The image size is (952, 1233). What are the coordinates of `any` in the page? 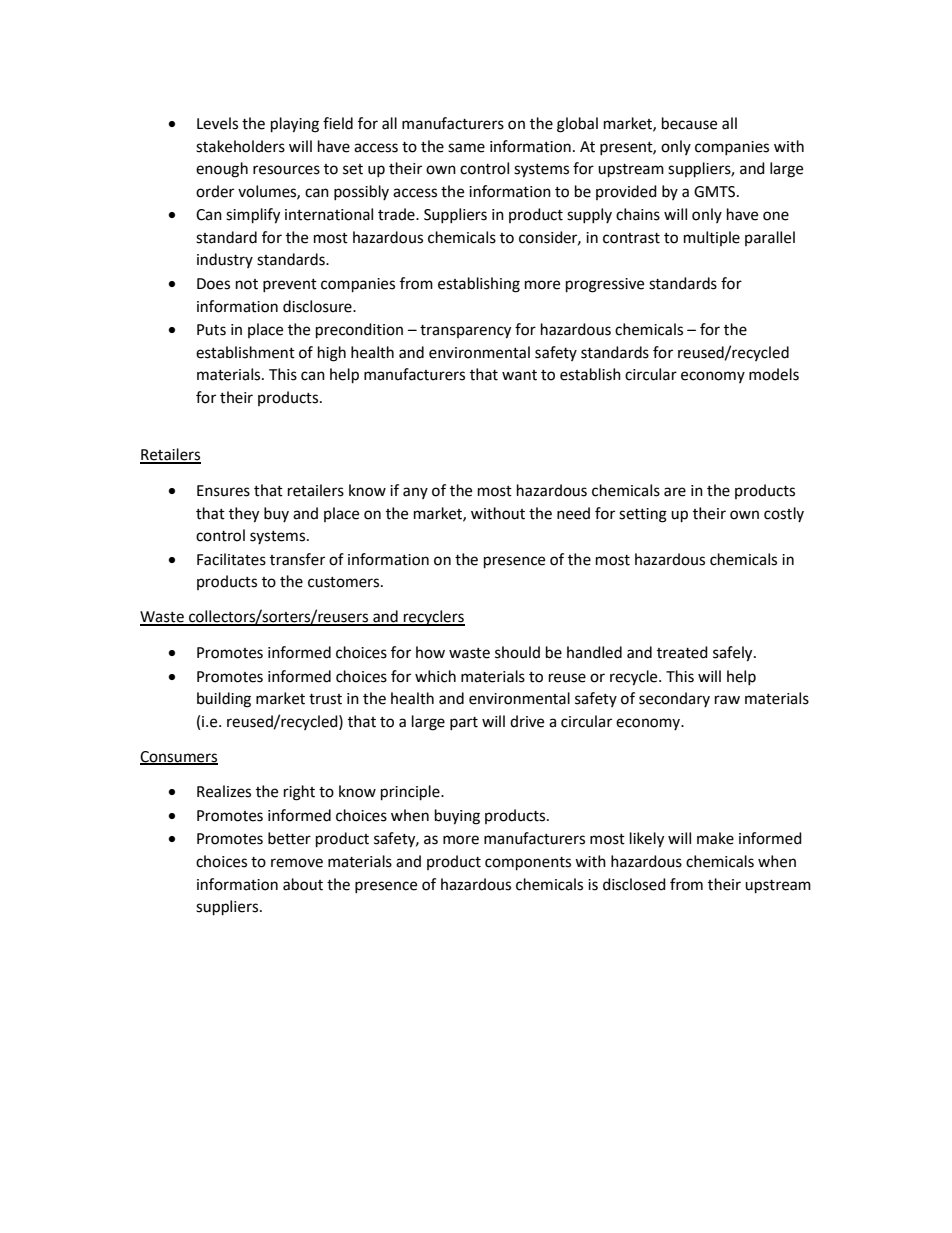 It's located at (415, 493).
